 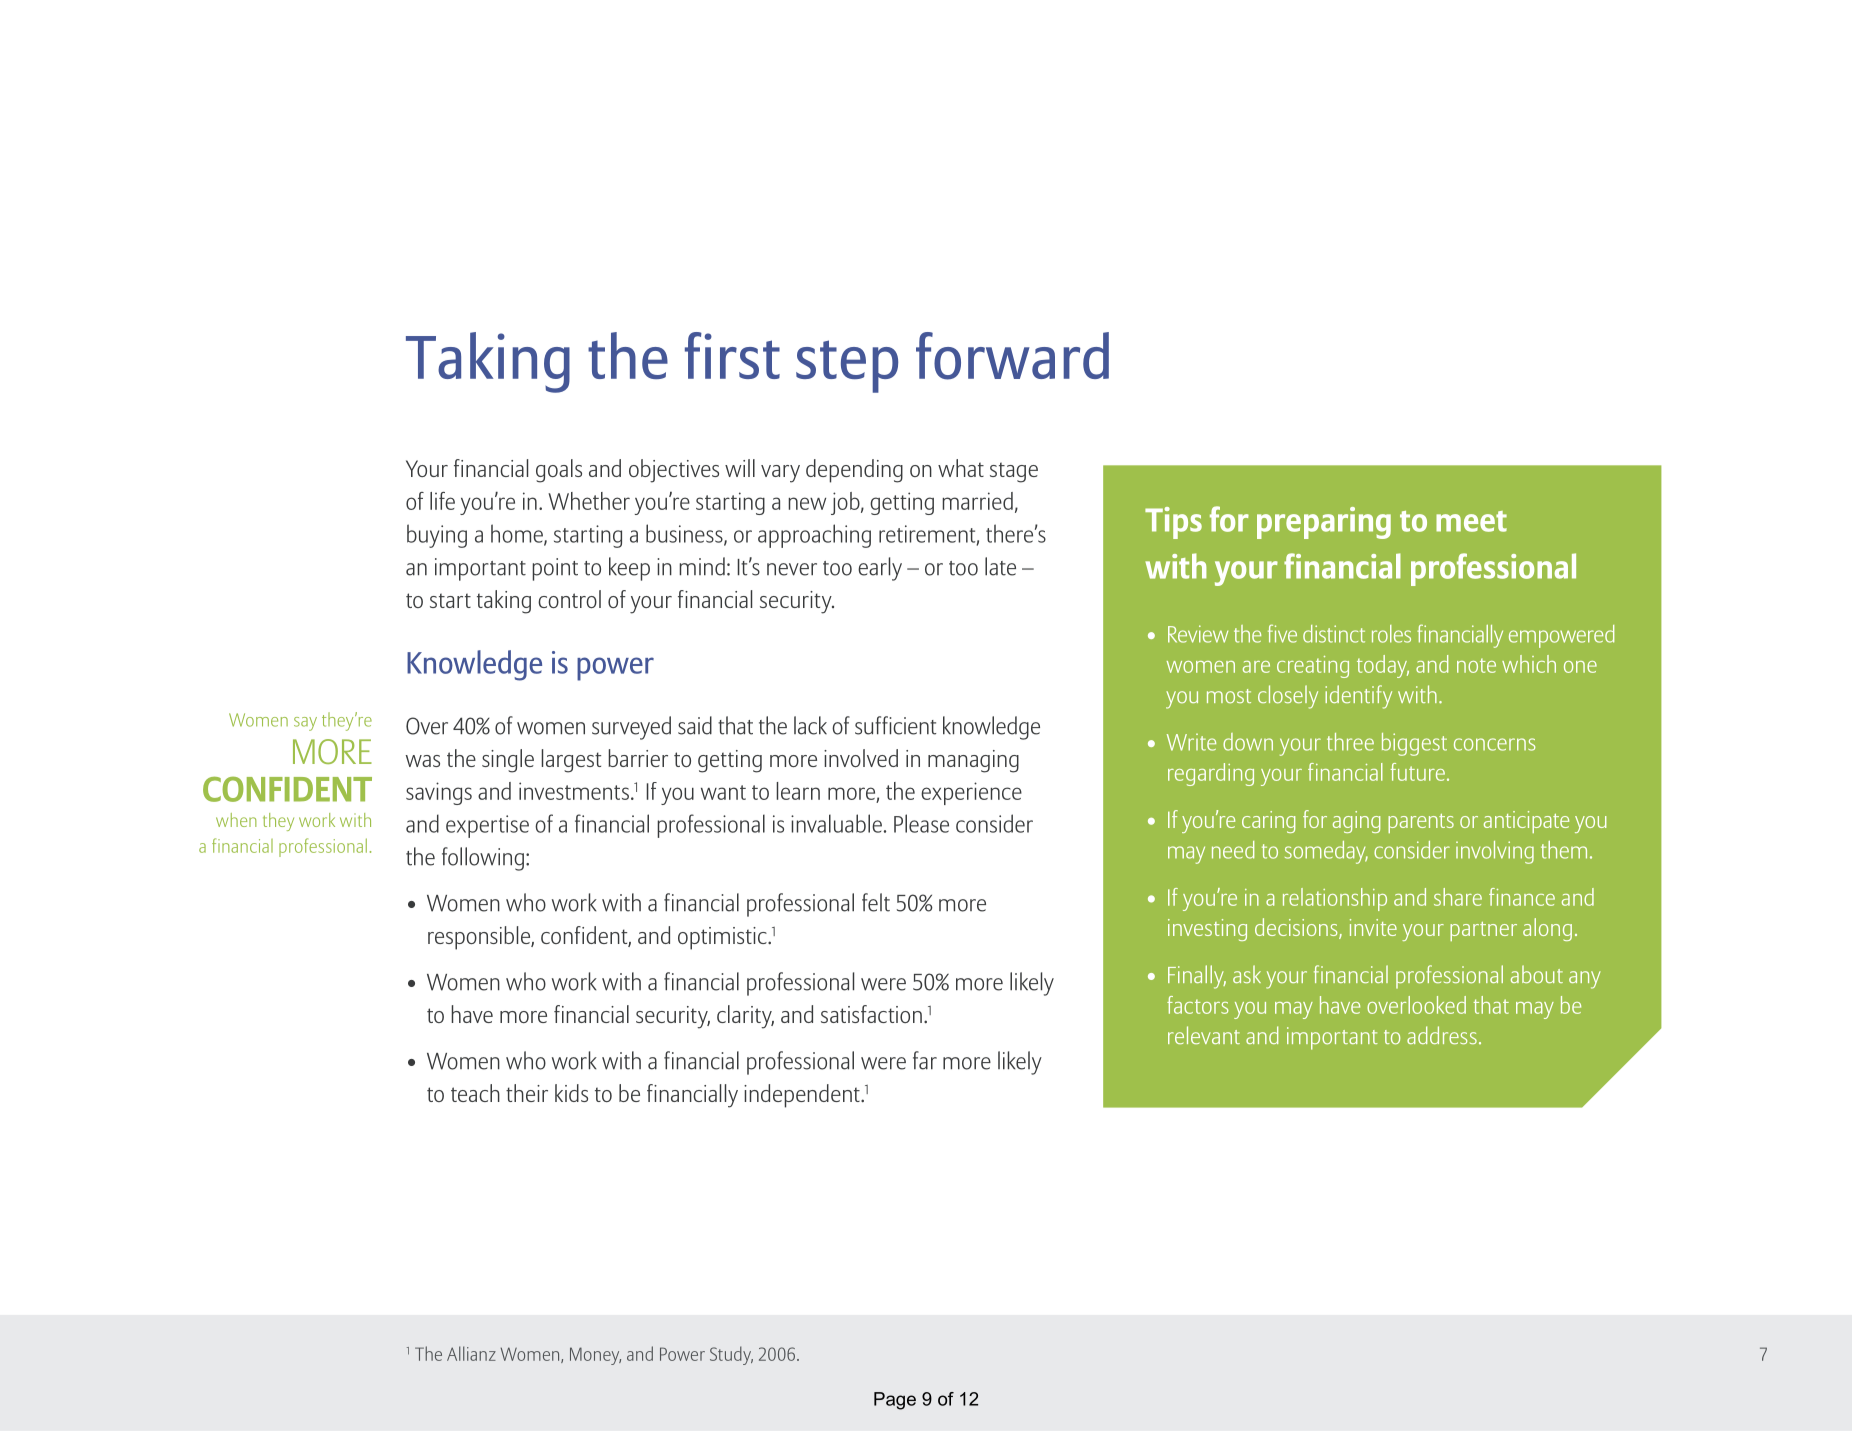 What do you see at coordinates (847, 366) in the screenshot?
I see `step` at bounding box center [847, 366].
